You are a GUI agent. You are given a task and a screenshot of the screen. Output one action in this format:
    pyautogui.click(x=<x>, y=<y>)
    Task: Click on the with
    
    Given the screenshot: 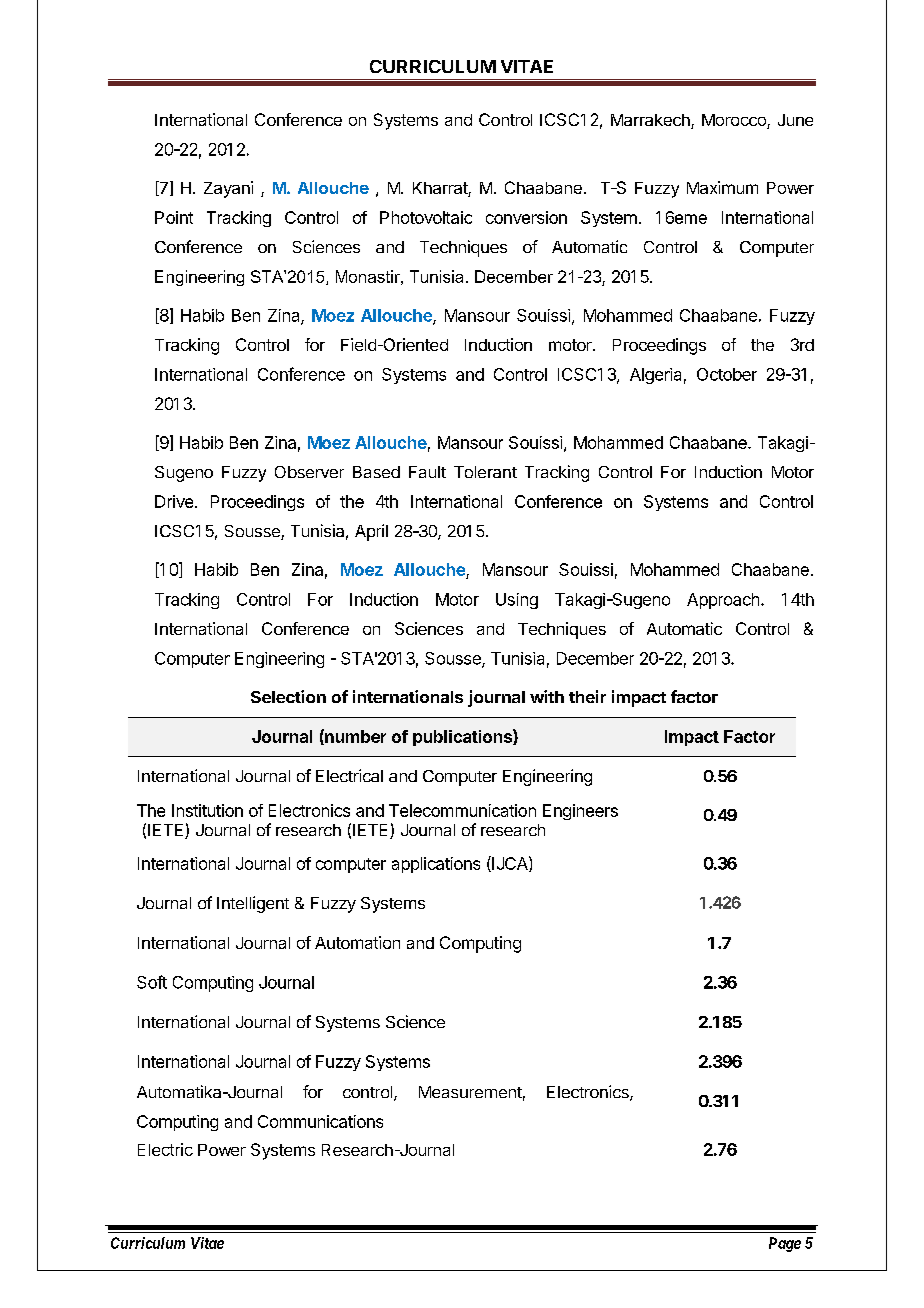 What is the action you would take?
    pyautogui.click(x=547, y=696)
